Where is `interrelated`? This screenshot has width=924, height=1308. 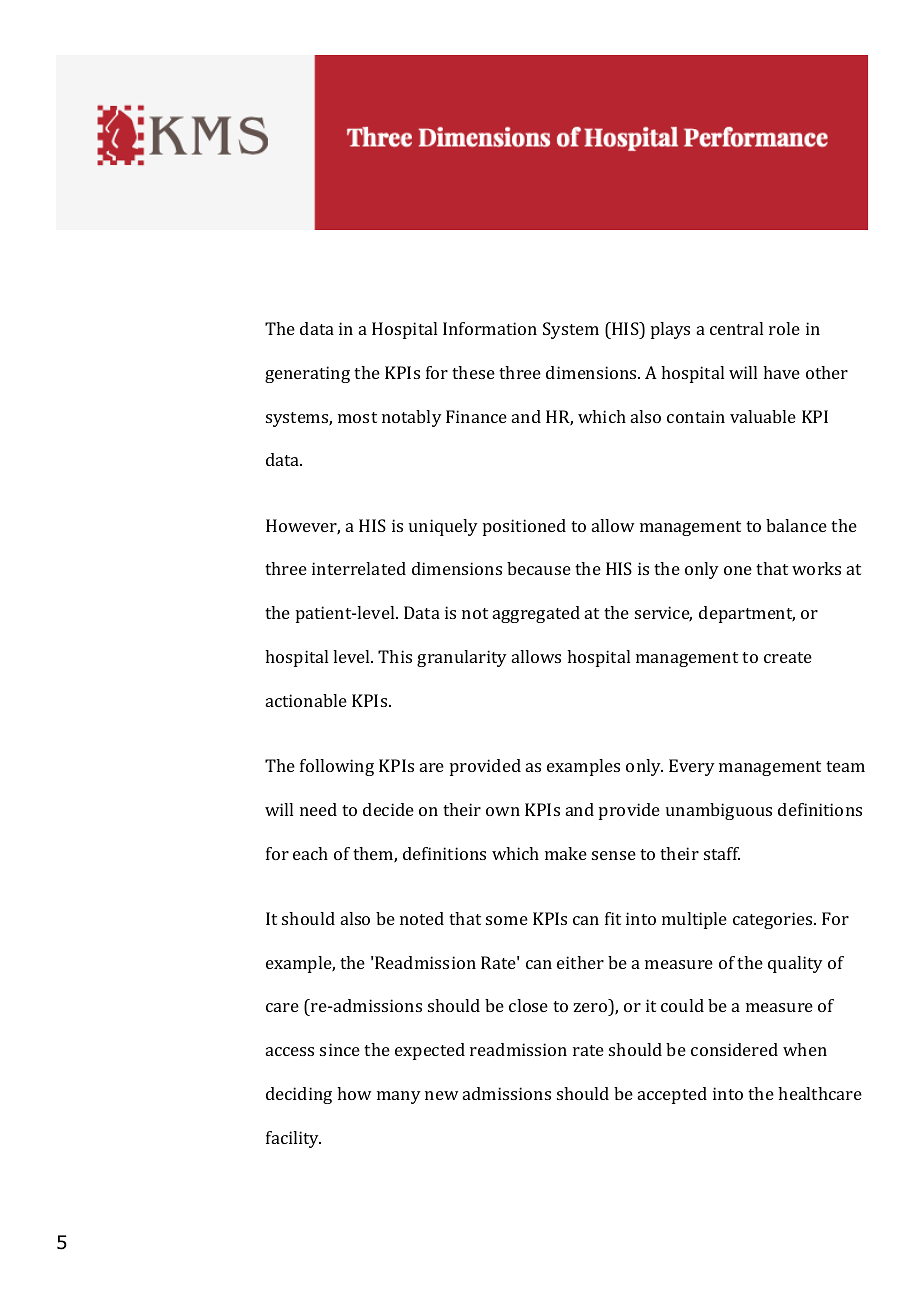
interrelated is located at coordinates (359, 568).
